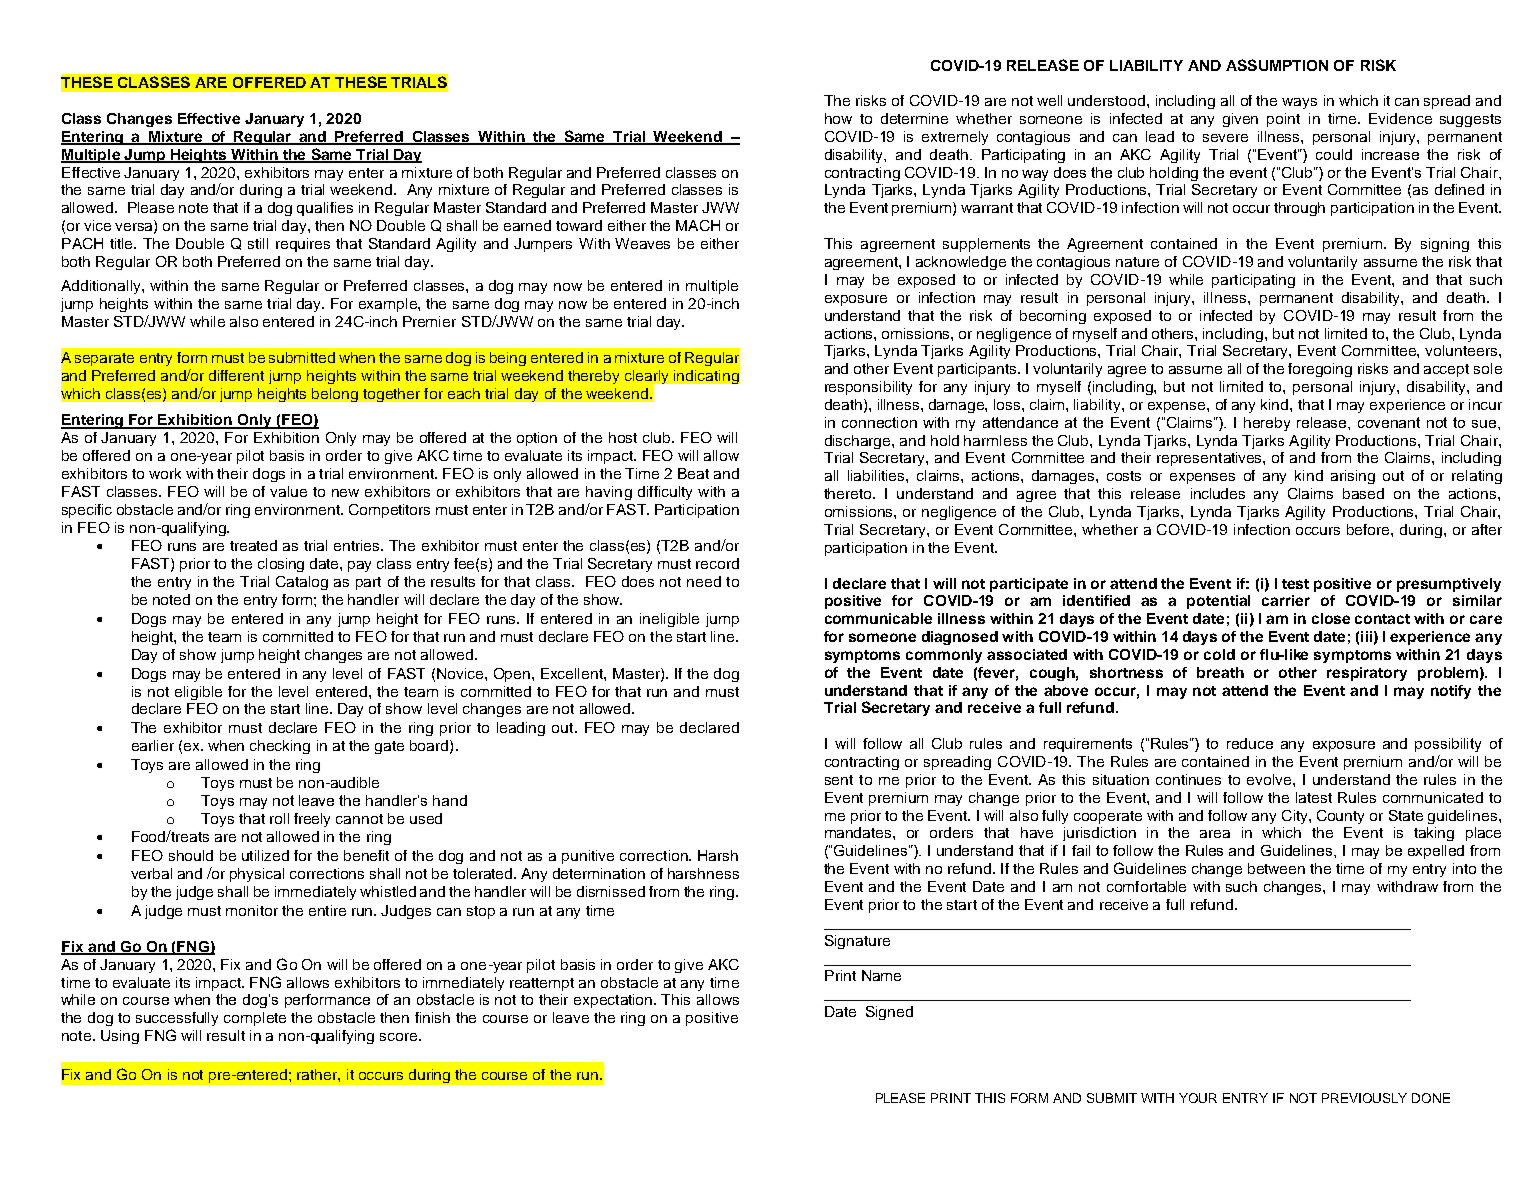 The width and height of the screenshot is (1537, 1188). Describe the element at coordinates (1286, 600) in the screenshot. I see `carrier` at that location.
